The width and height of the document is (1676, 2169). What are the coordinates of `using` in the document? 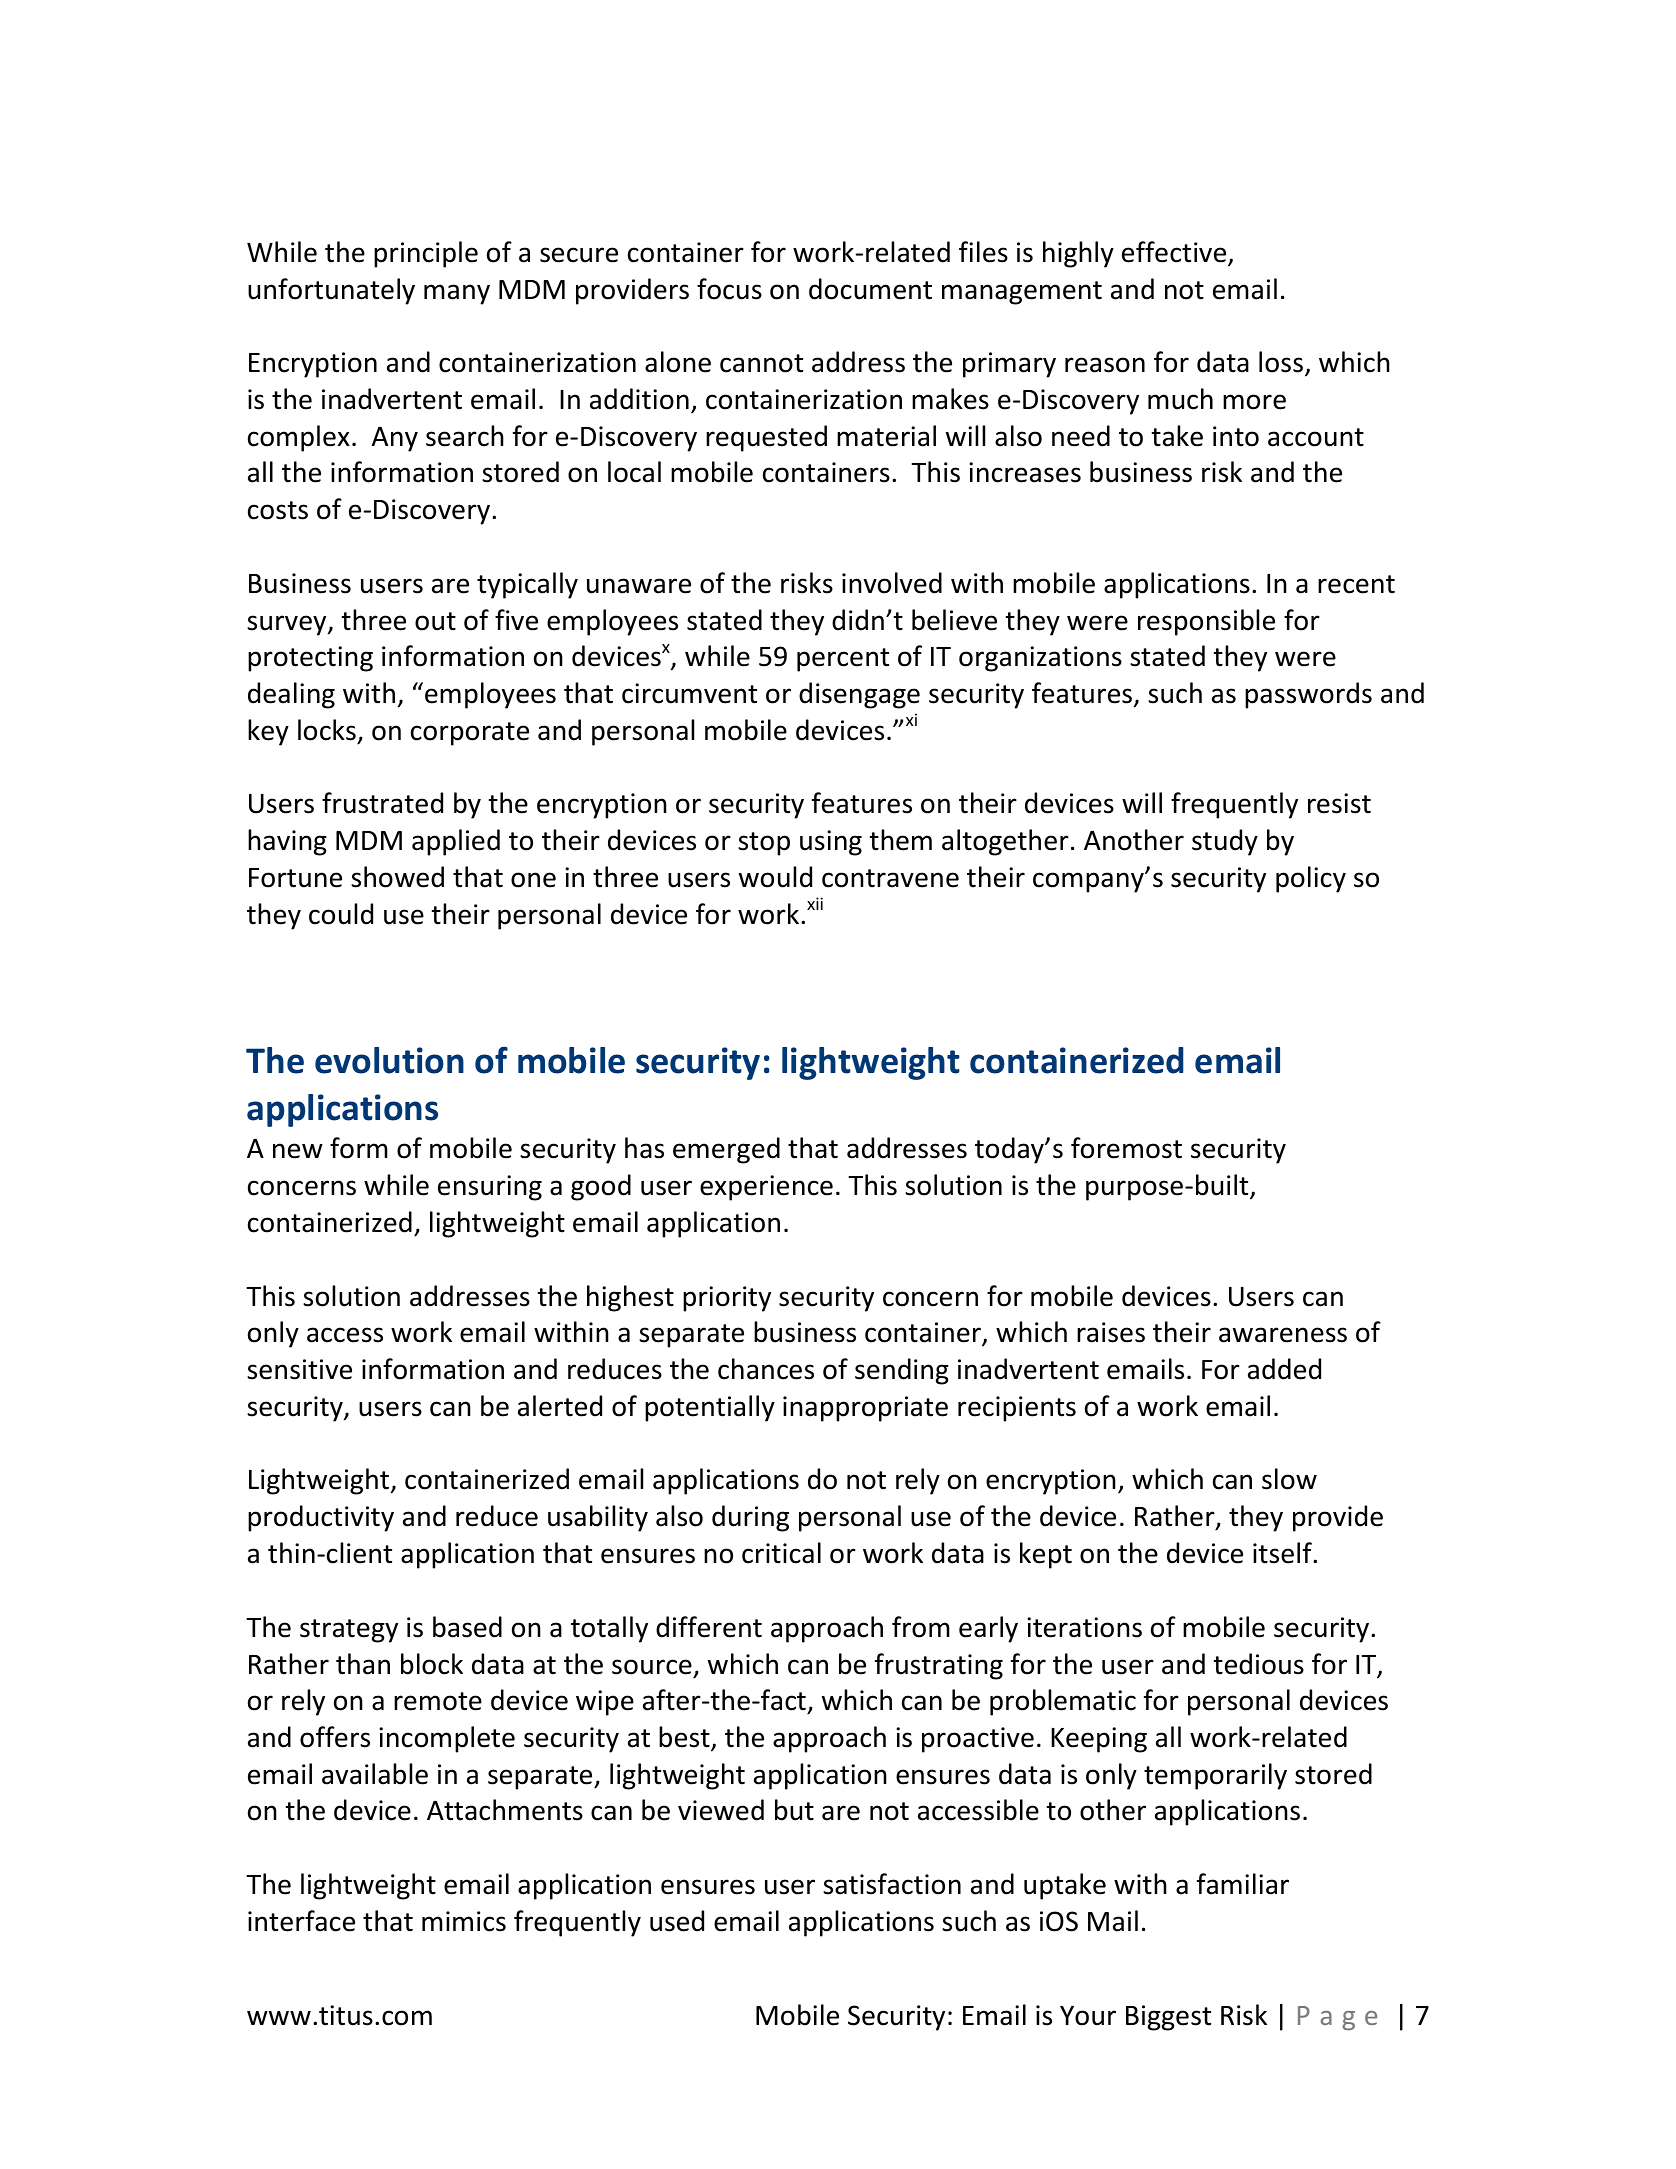 It's located at (831, 843).
